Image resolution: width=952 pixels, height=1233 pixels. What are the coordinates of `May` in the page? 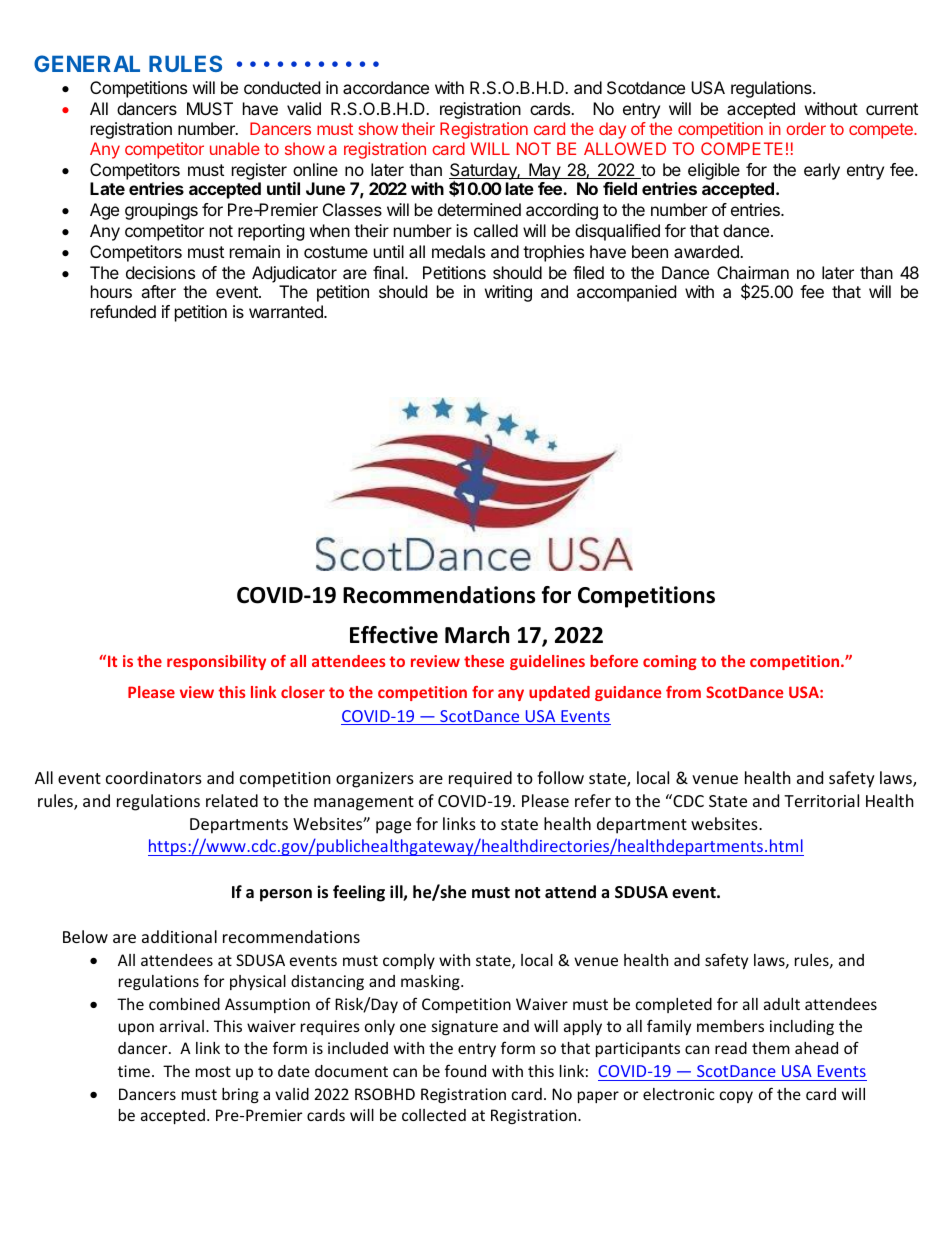 It's located at (544, 171).
